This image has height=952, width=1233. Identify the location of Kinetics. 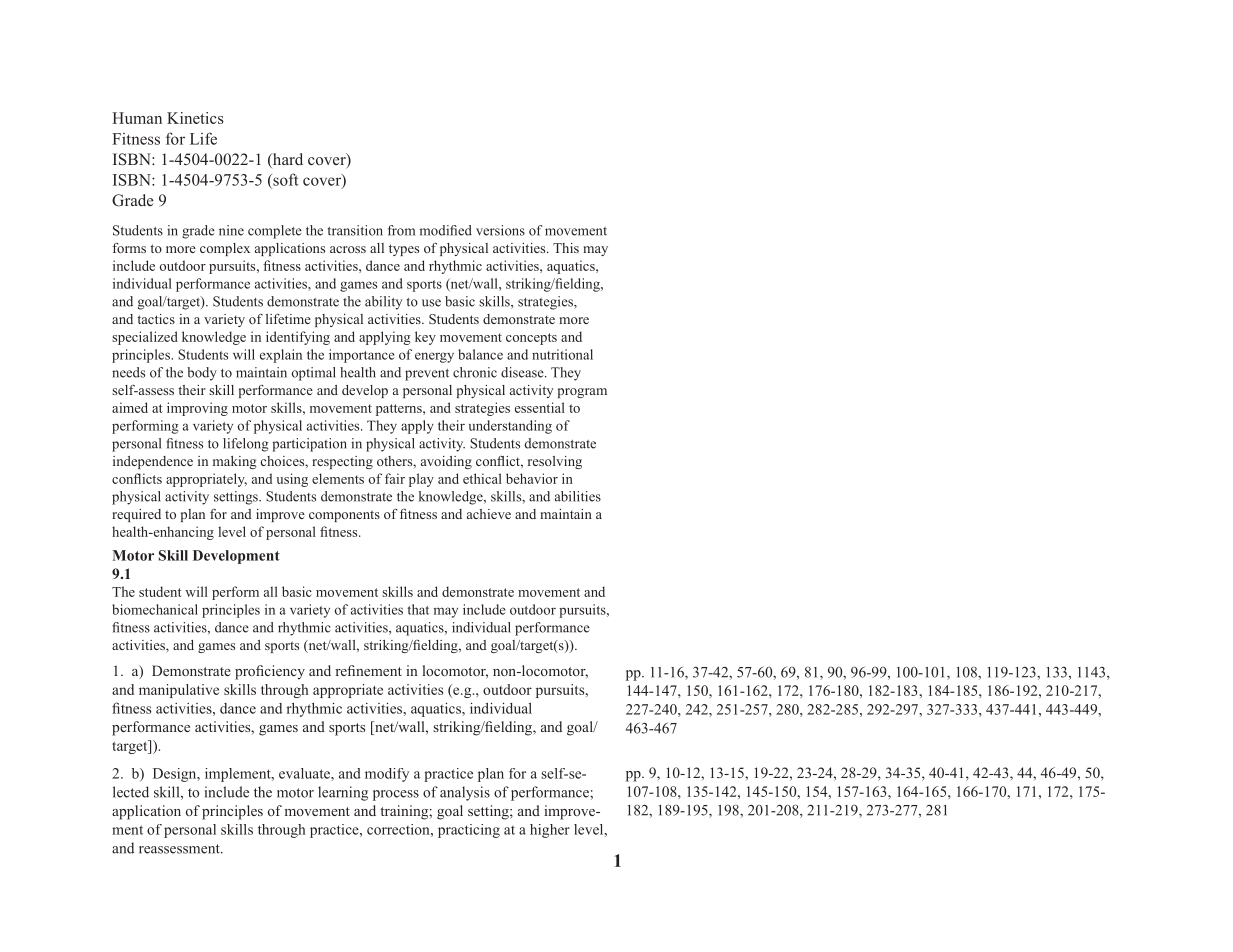
(195, 118).
